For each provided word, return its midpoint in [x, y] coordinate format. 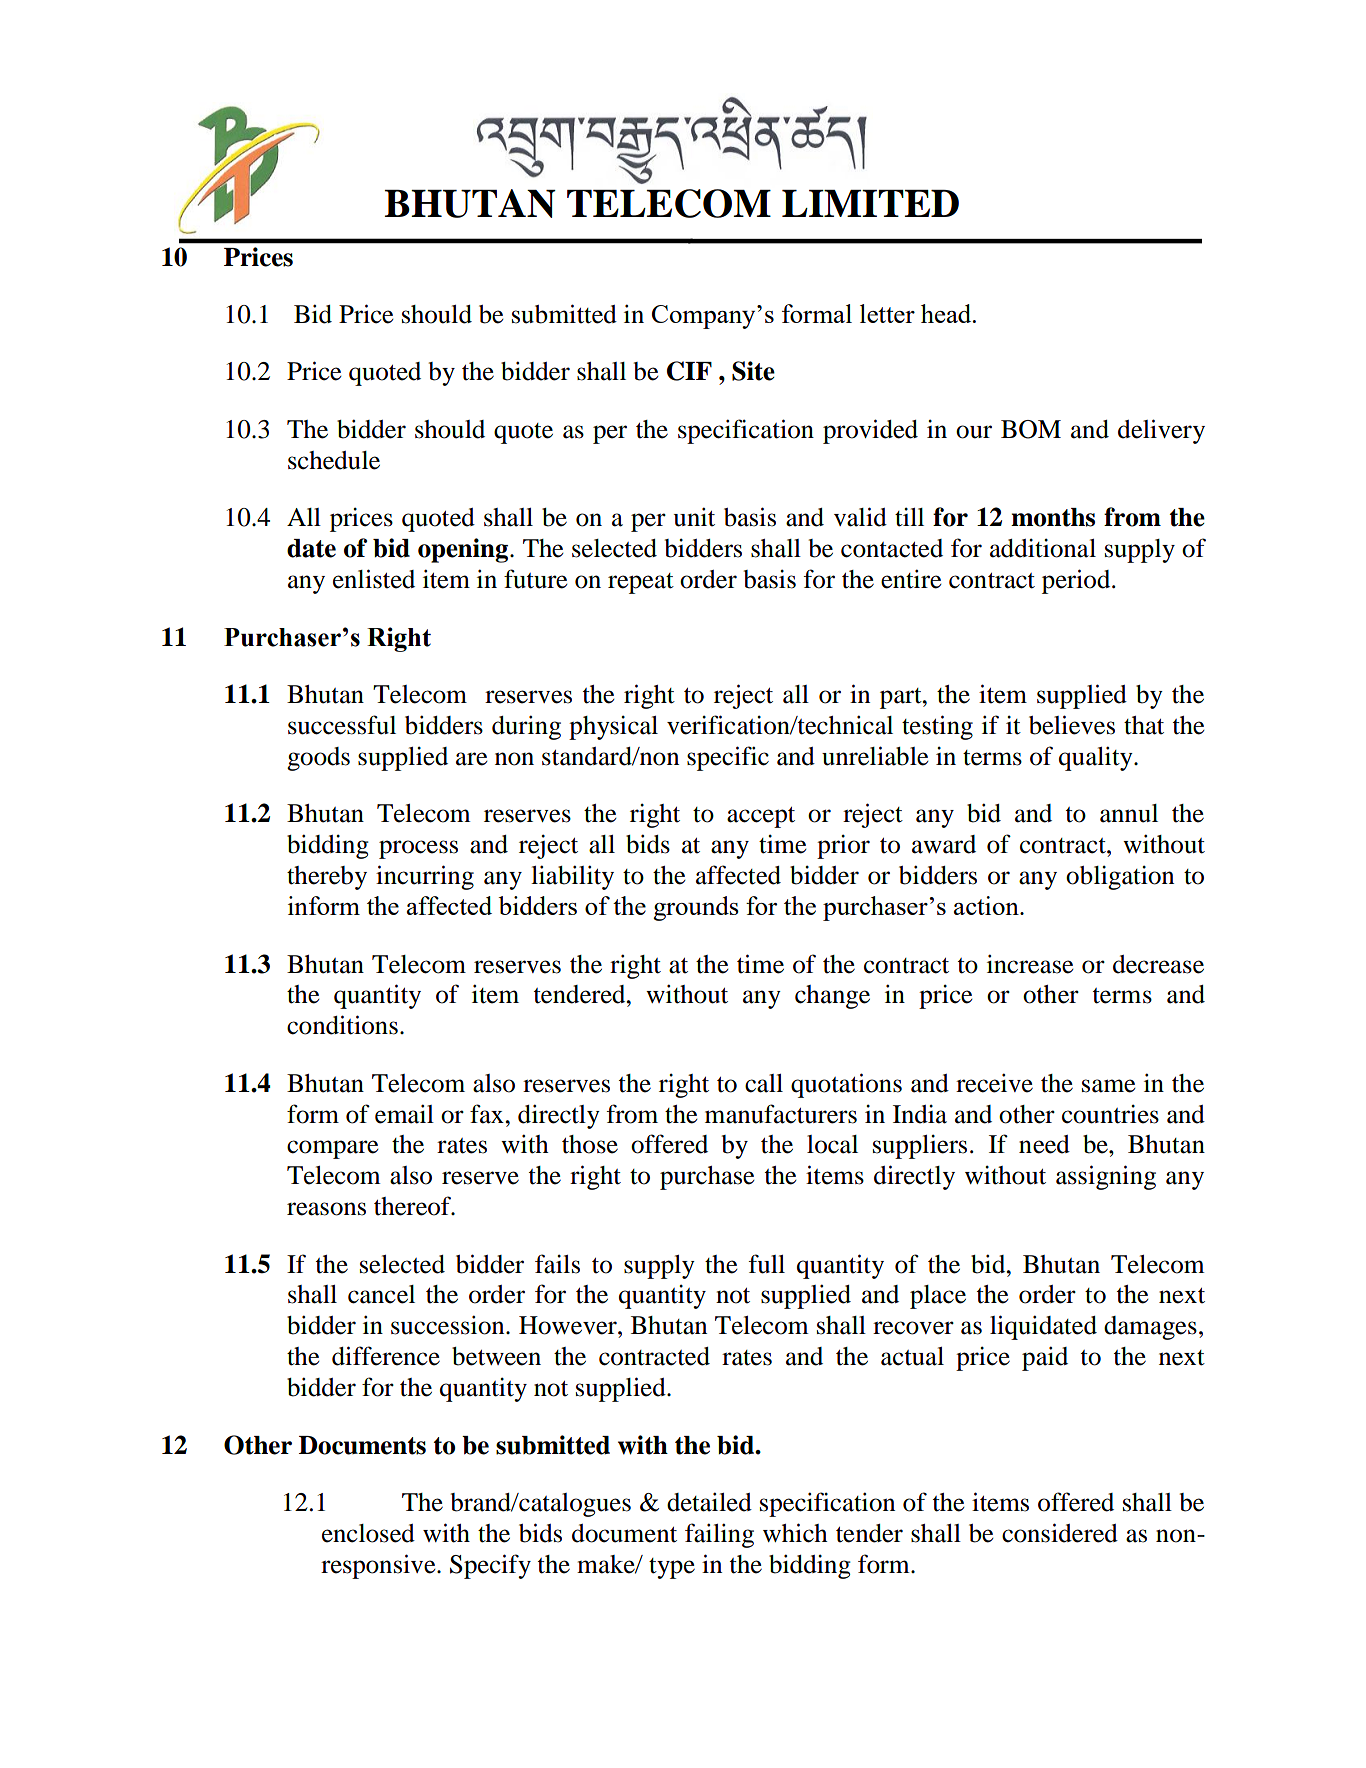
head [947, 313]
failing [719, 1535]
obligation [1120, 877]
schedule [334, 460]
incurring [425, 877]
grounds [696, 908]
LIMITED [870, 203]
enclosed [368, 1533]
